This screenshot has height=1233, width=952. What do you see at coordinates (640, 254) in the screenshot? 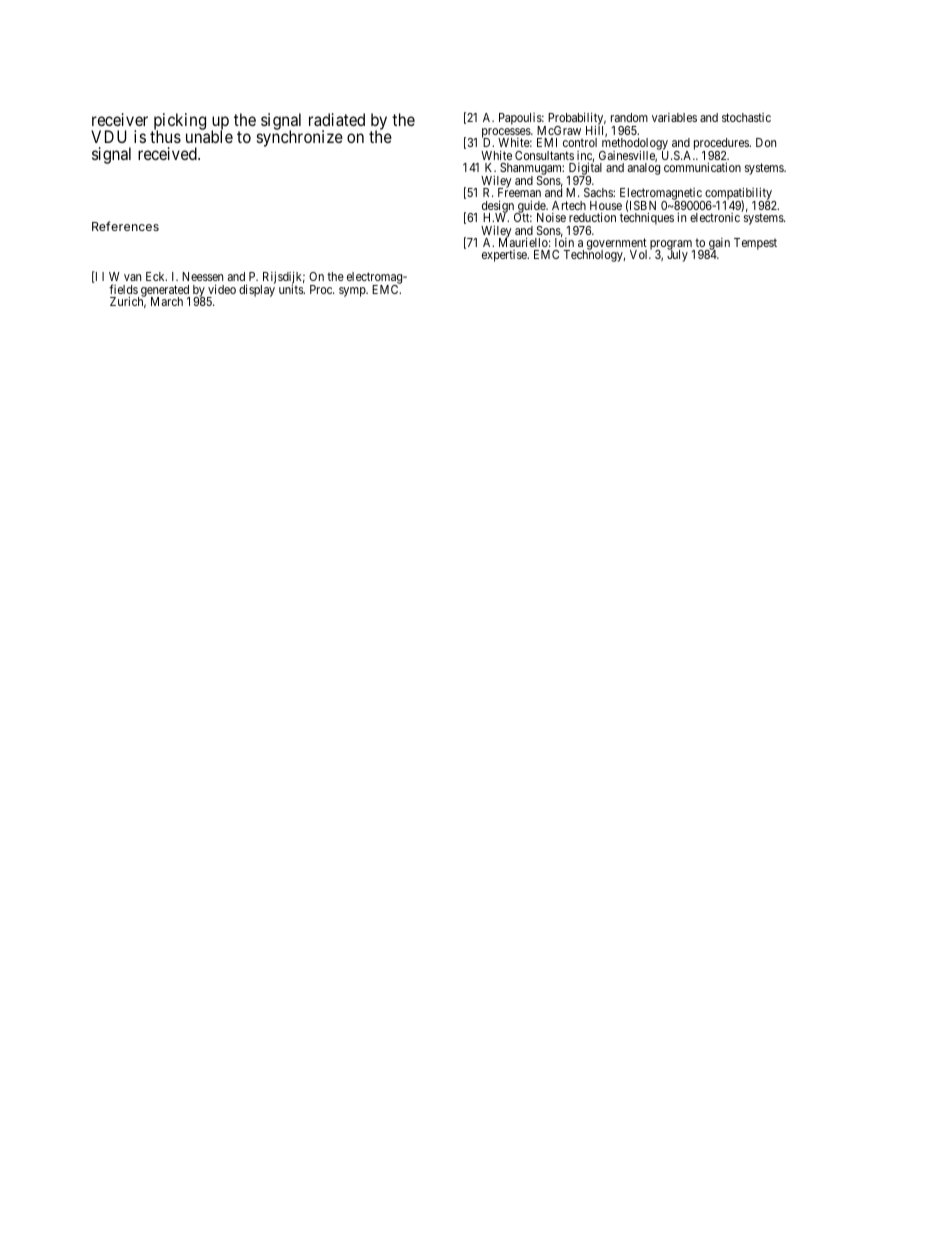
I see `Vol` at bounding box center [640, 254].
